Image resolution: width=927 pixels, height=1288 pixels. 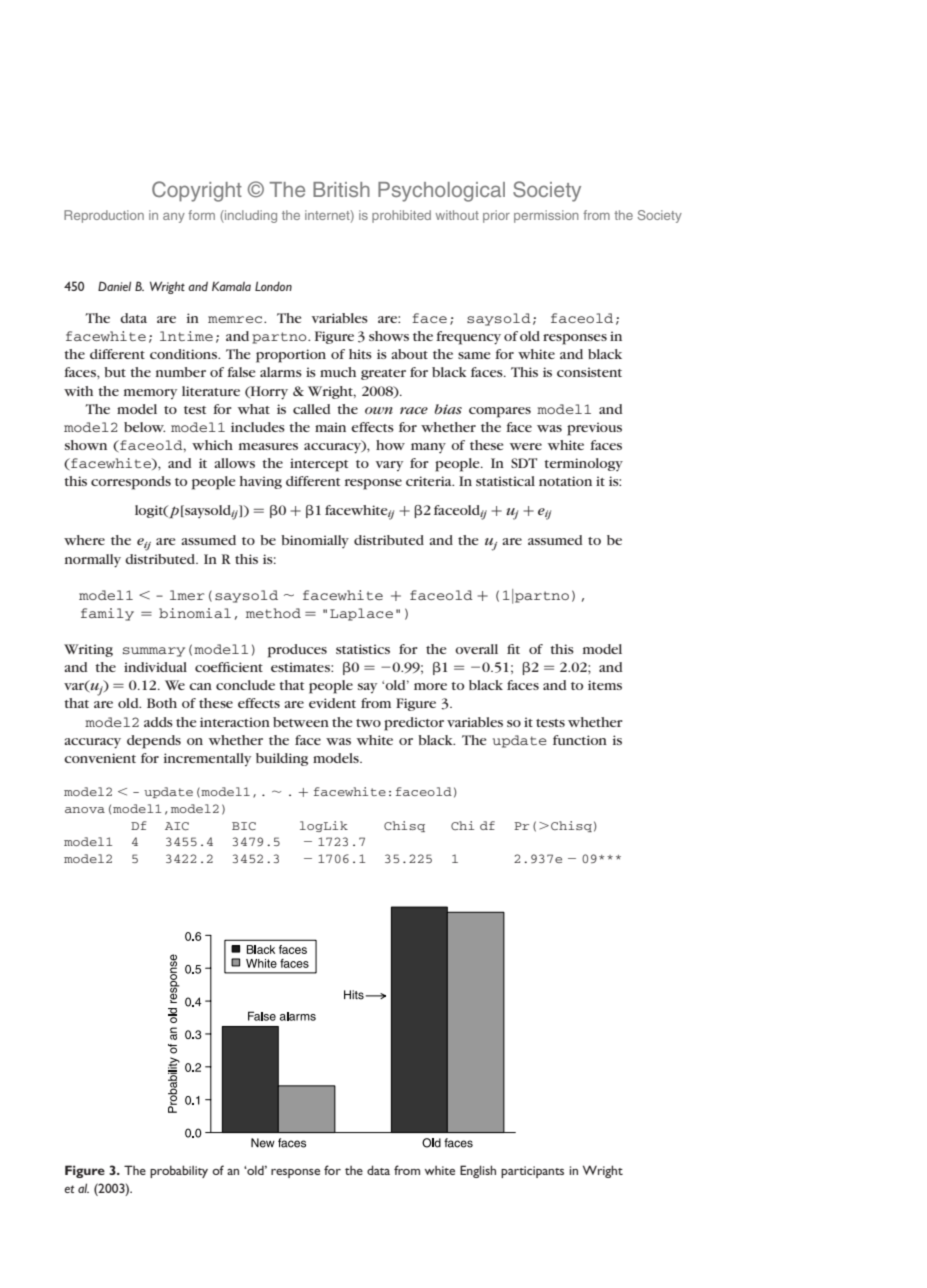 I want to click on were, so click(x=526, y=446).
